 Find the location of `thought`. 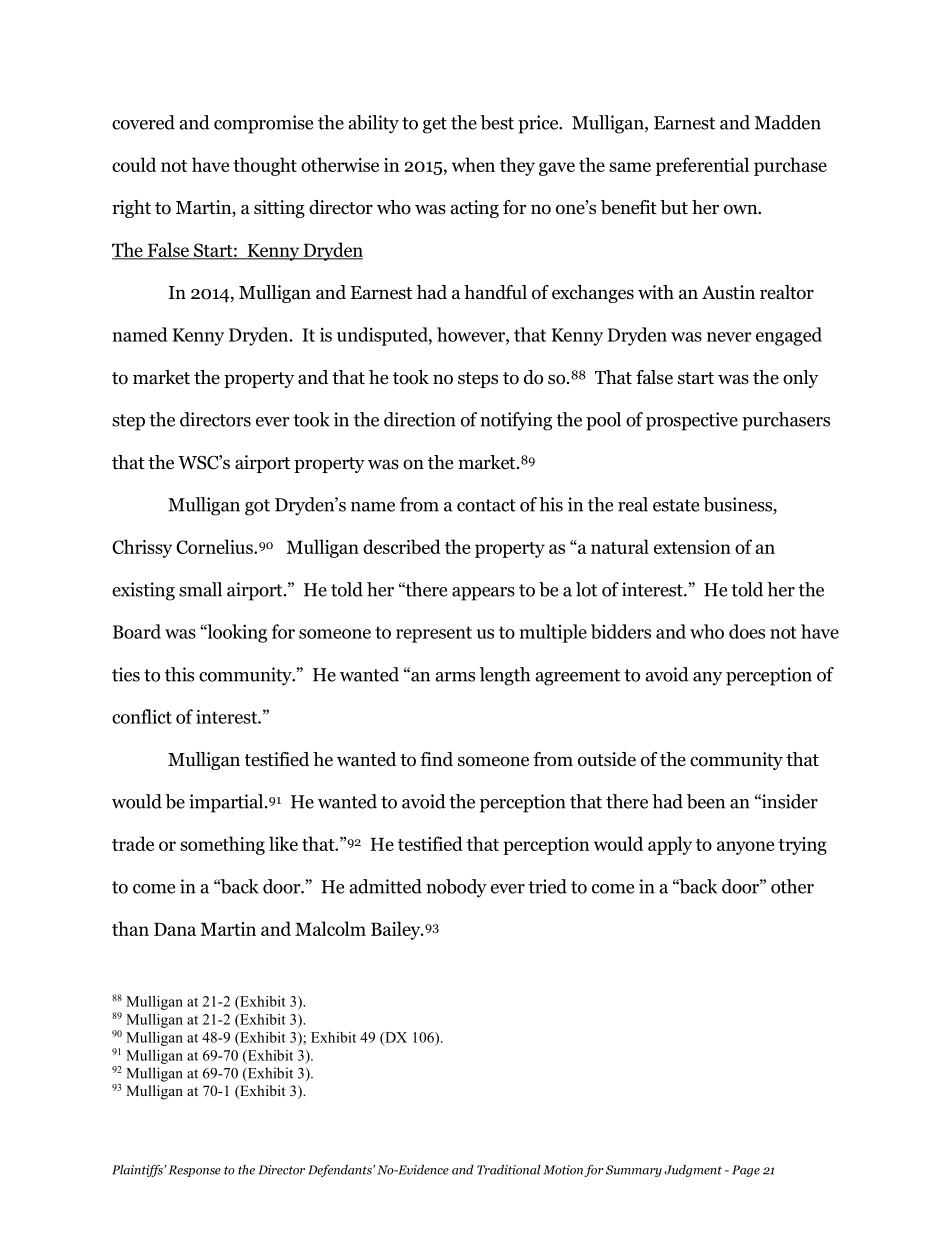

thought is located at coordinates (265, 166).
